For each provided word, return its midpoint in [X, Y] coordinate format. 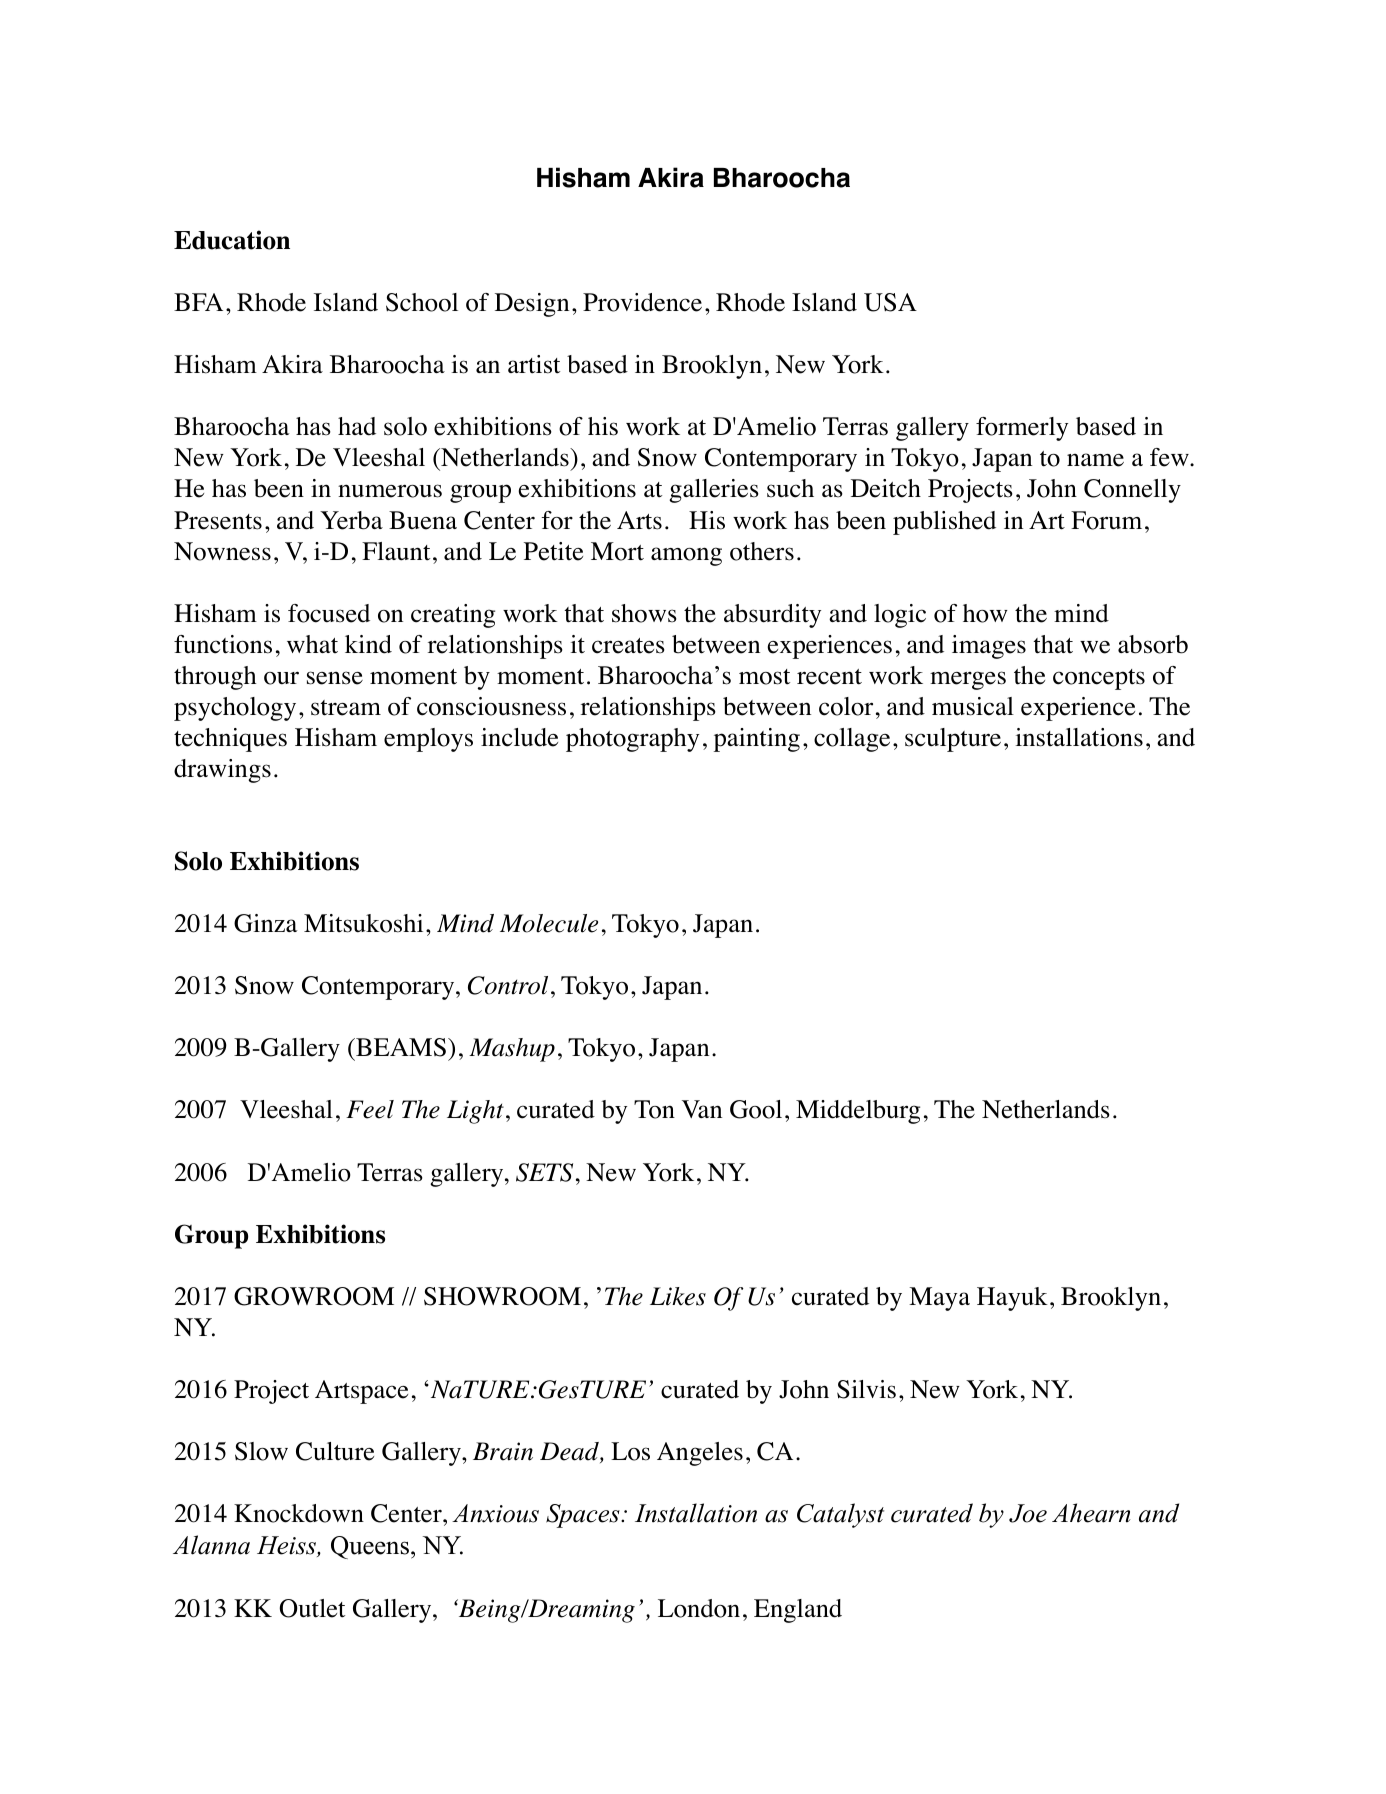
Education [232, 240]
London [699, 1608]
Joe [1028, 1513]
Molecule [549, 923]
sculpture [953, 740]
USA [890, 302]
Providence [642, 302]
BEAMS [400, 1049]
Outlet [312, 1608]
